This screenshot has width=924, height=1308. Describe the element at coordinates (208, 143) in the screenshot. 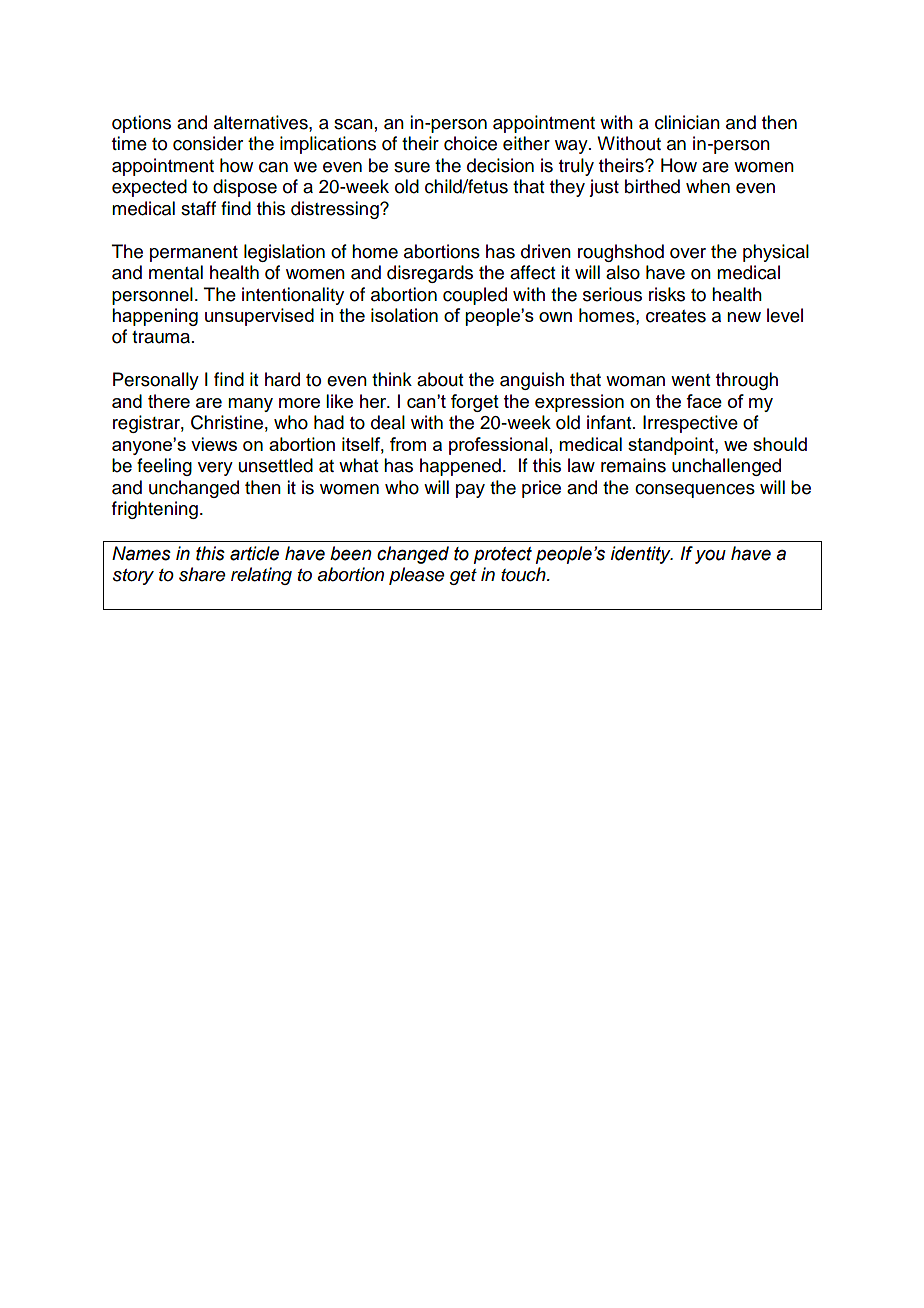

I see `consider` at that location.
